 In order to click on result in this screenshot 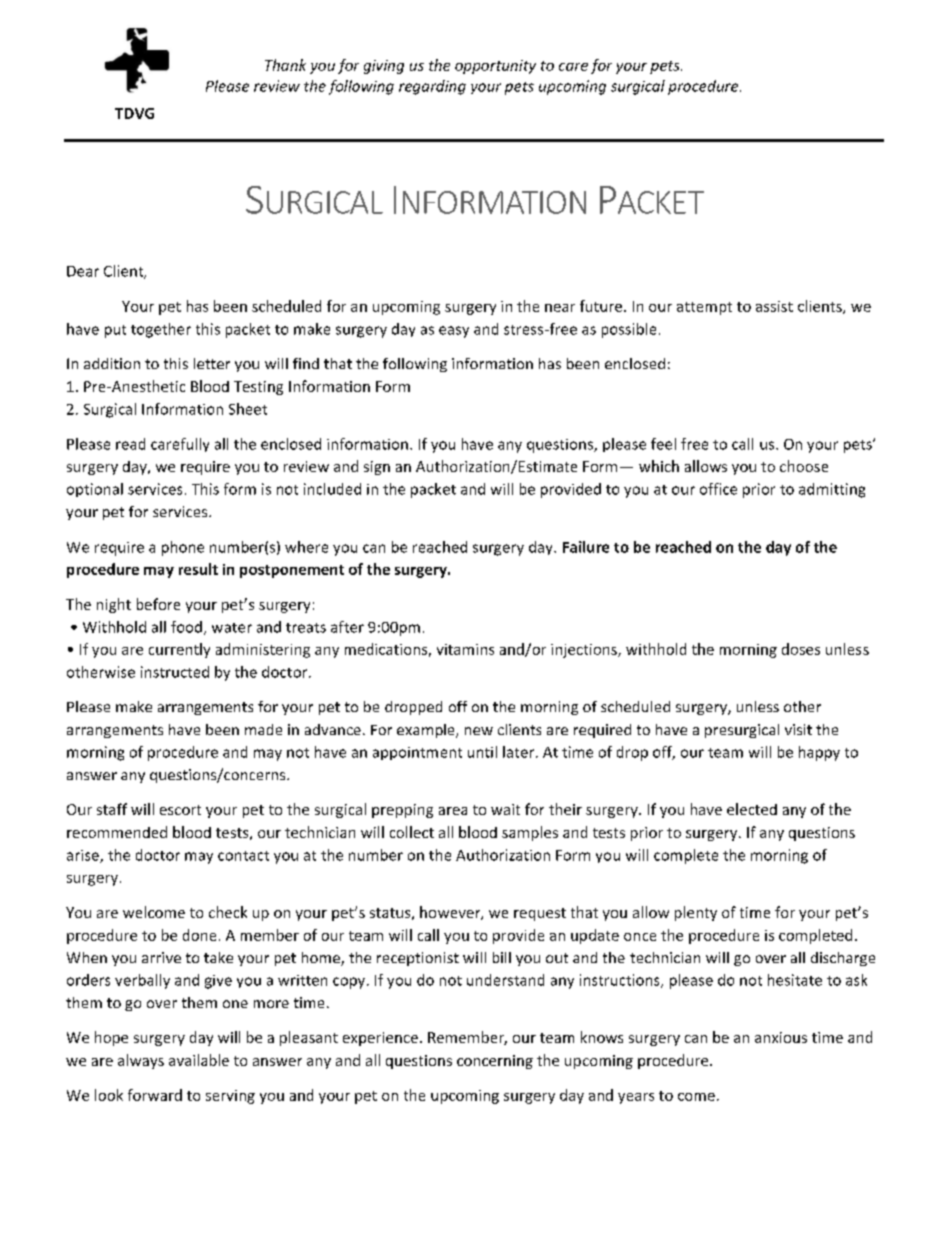, I will do `click(198, 569)`.
